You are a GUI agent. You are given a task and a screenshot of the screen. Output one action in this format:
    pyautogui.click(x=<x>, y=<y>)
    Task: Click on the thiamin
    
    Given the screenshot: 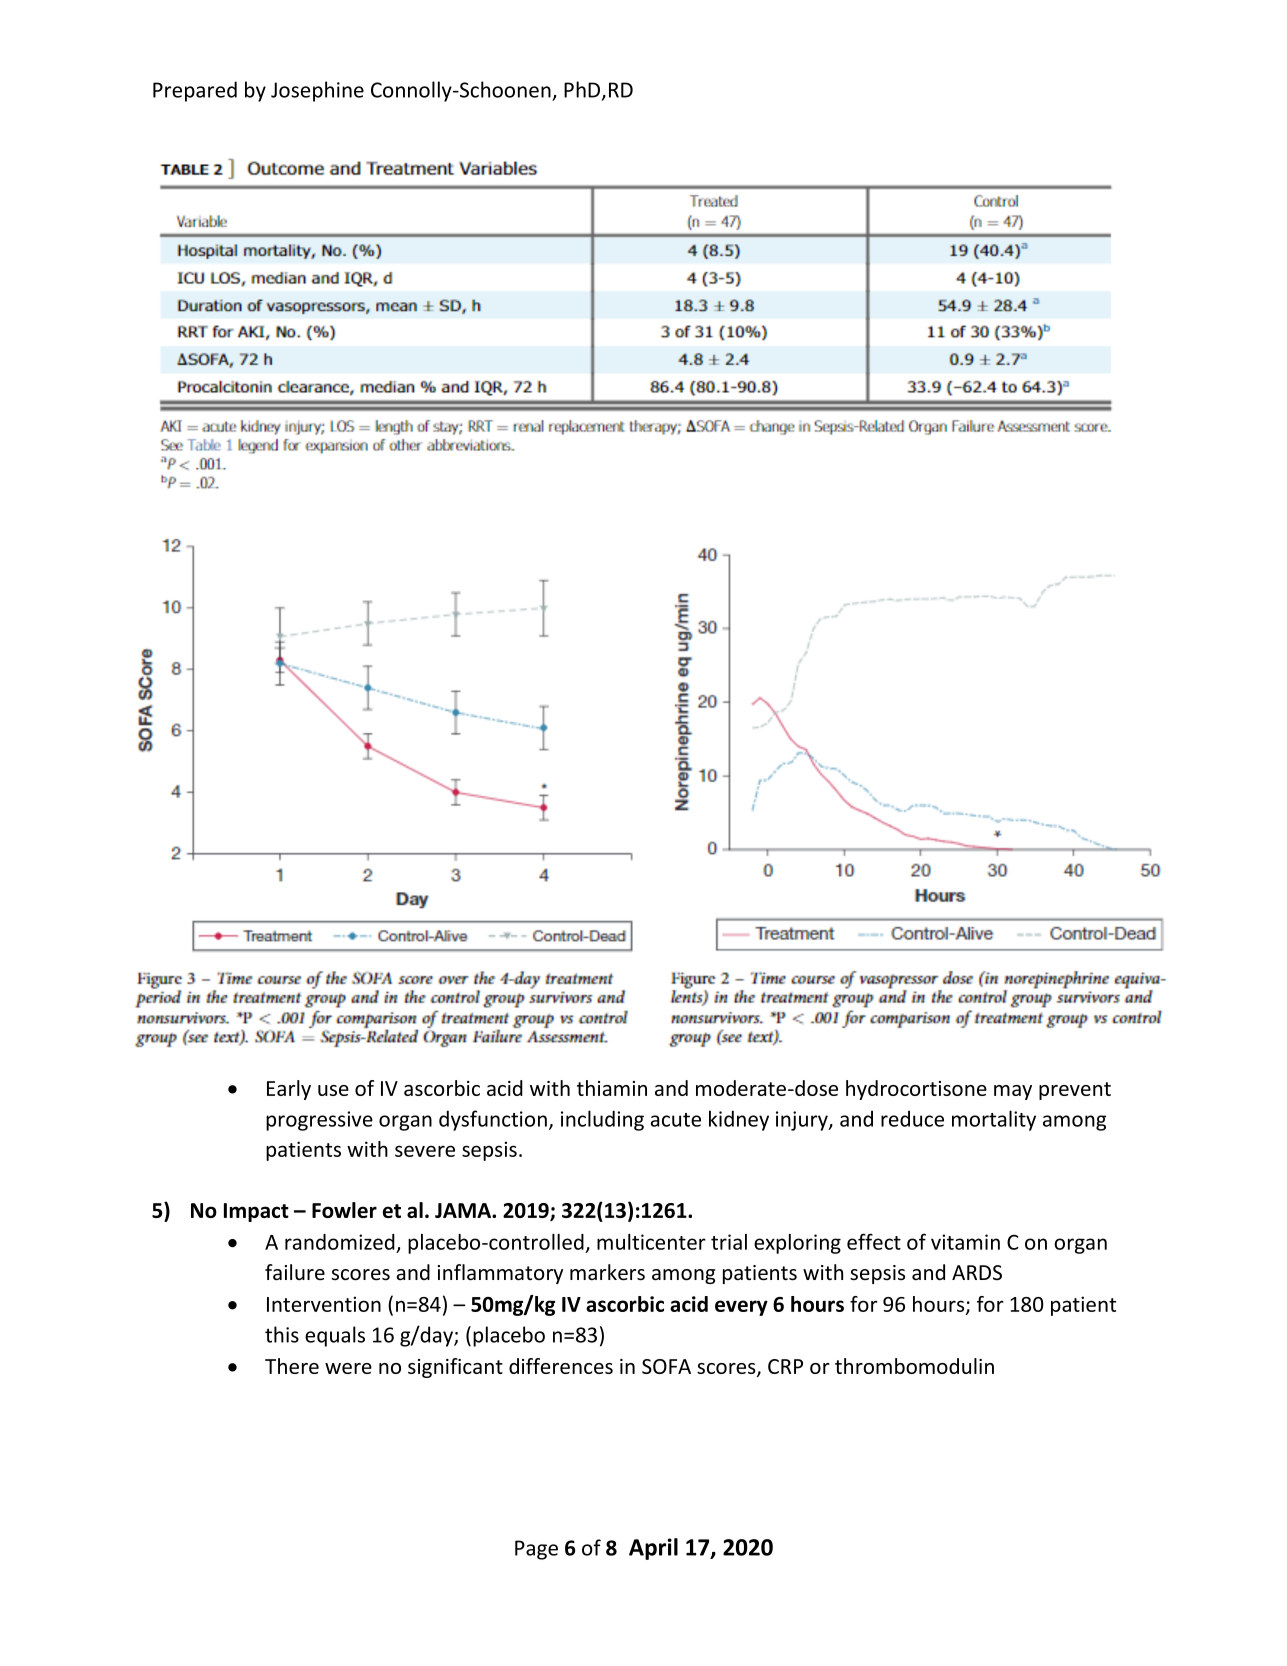 What is the action you would take?
    pyautogui.click(x=612, y=1088)
